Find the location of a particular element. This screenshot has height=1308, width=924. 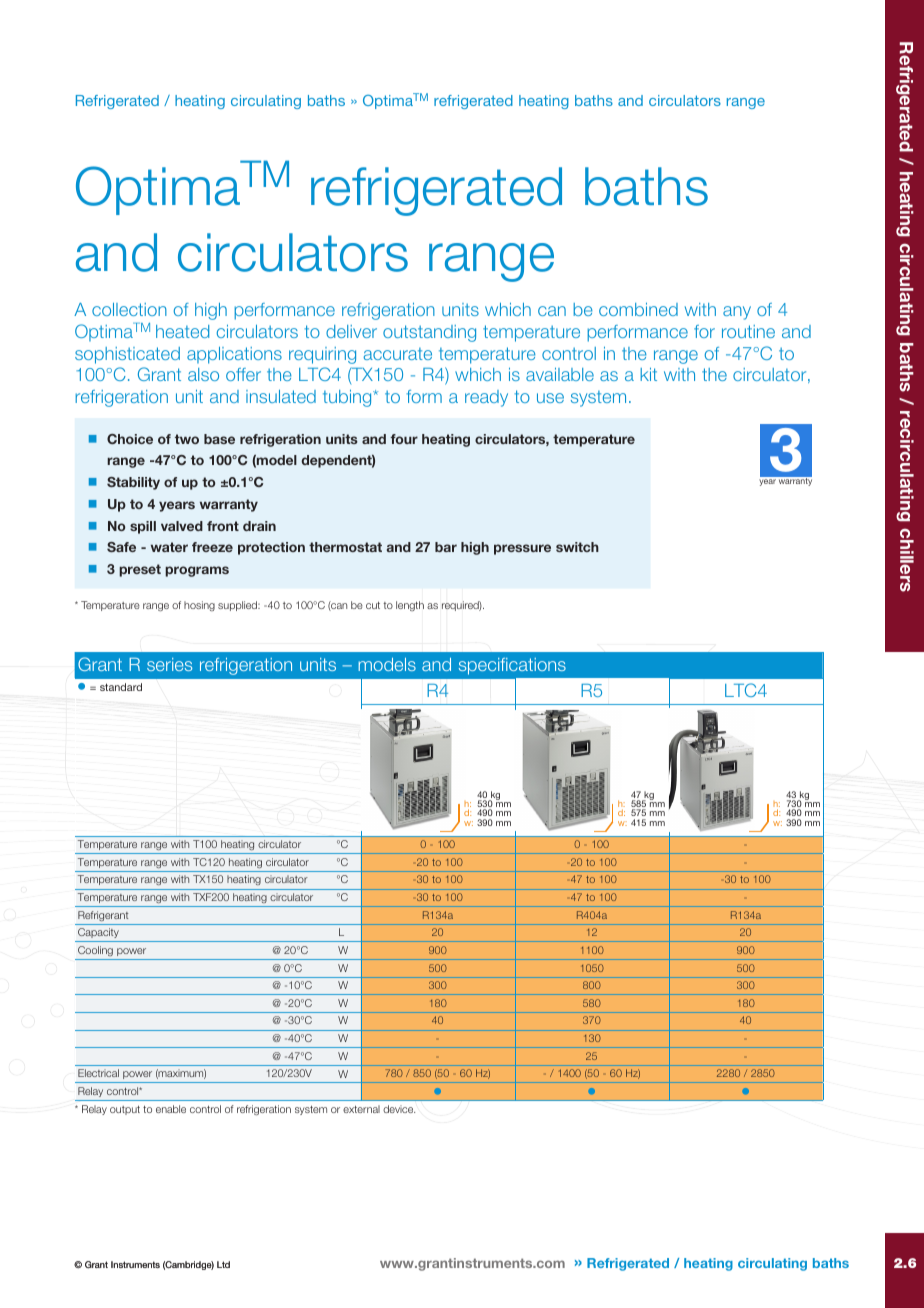

outstanding is located at coordinates (429, 333).
